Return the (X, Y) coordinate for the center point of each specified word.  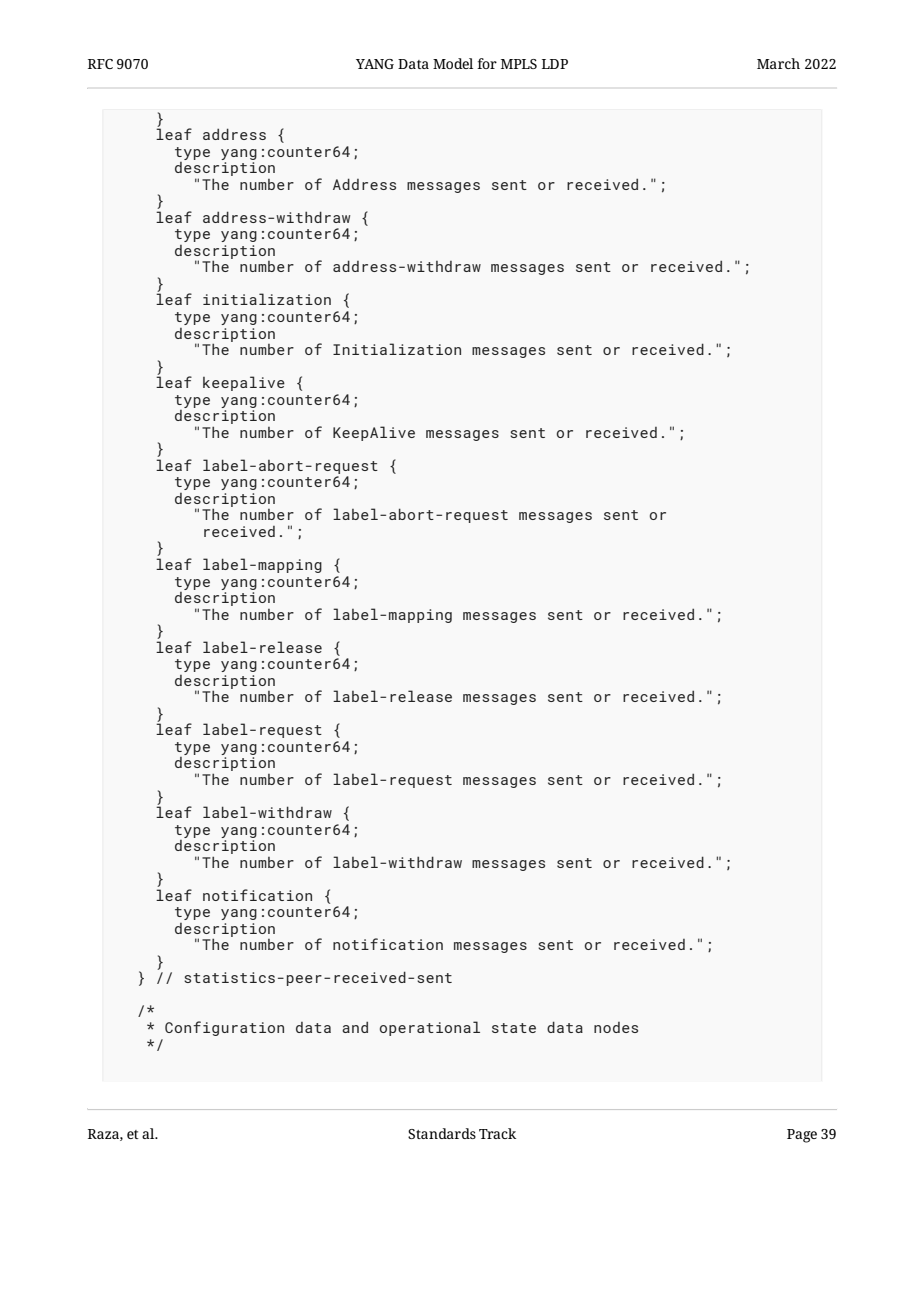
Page (802, 1136)
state (514, 1028)
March (778, 63)
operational (430, 1028)
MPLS (519, 64)
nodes (616, 1027)
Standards (442, 1133)
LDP (555, 64)
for (487, 63)
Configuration (224, 1028)
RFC (100, 64)
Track (497, 1133)
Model (453, 63)
